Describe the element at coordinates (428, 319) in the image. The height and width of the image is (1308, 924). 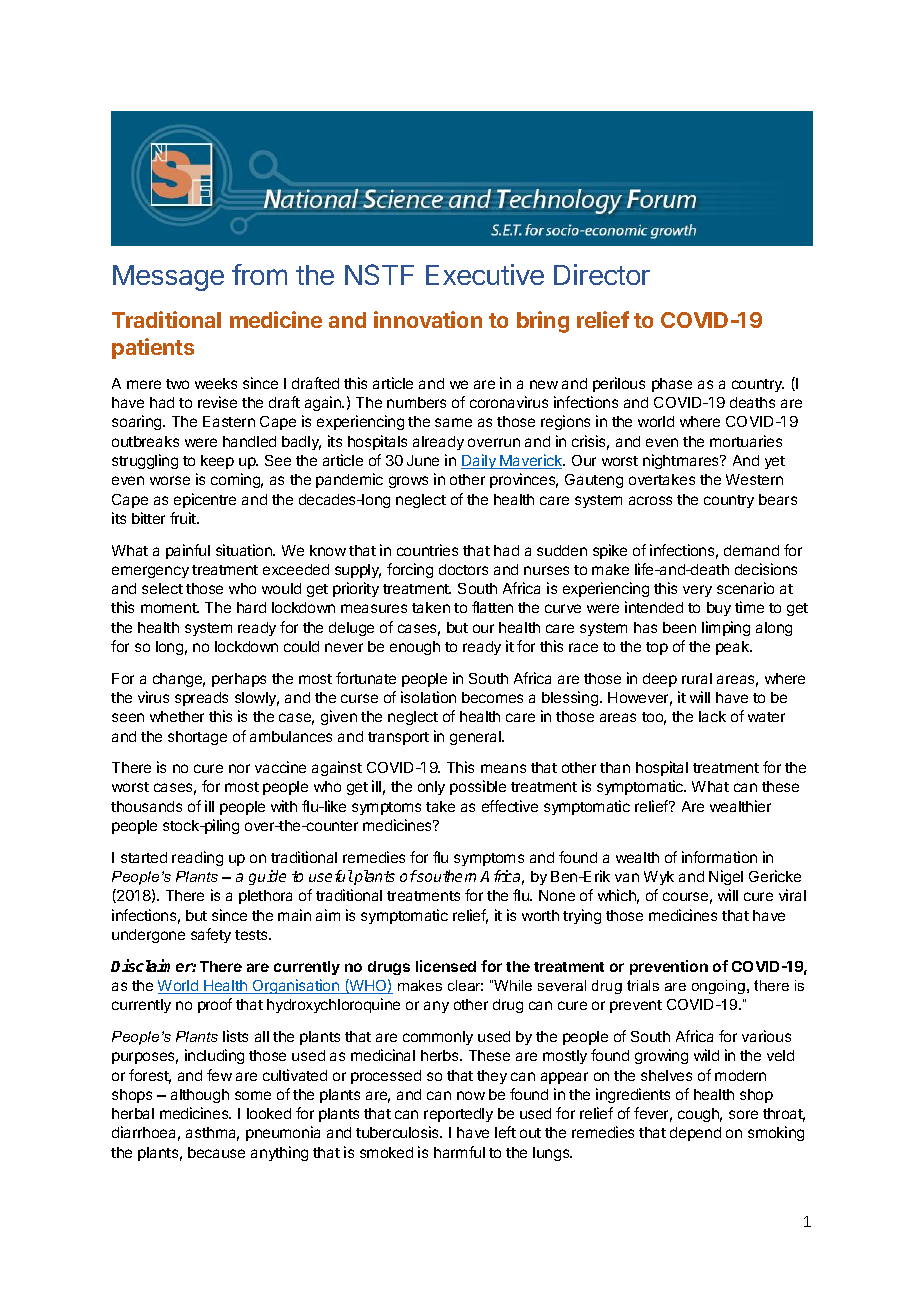
I see `innovation` at that location.
